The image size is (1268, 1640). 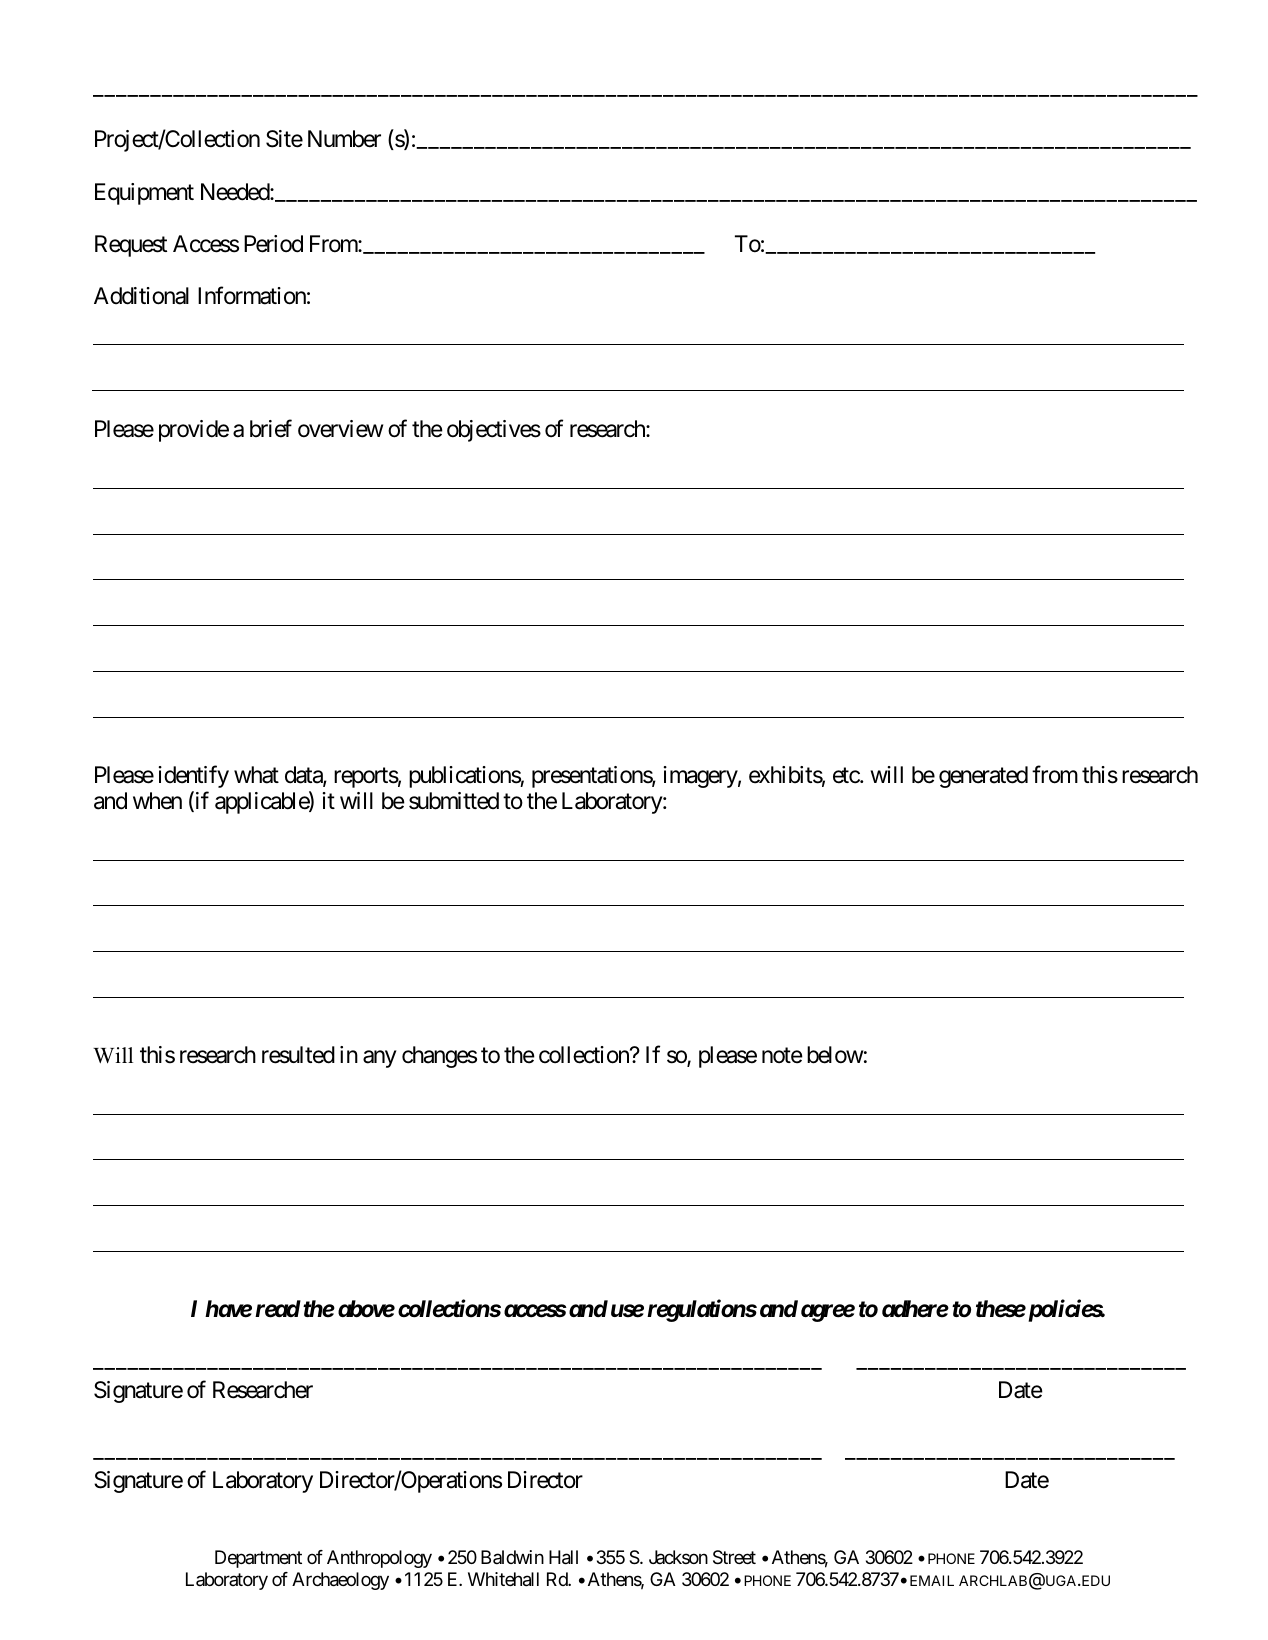 What do you see at coordinates (273, 244) in the screenshot?
I see `Period` at bounding box center [273, 244].
